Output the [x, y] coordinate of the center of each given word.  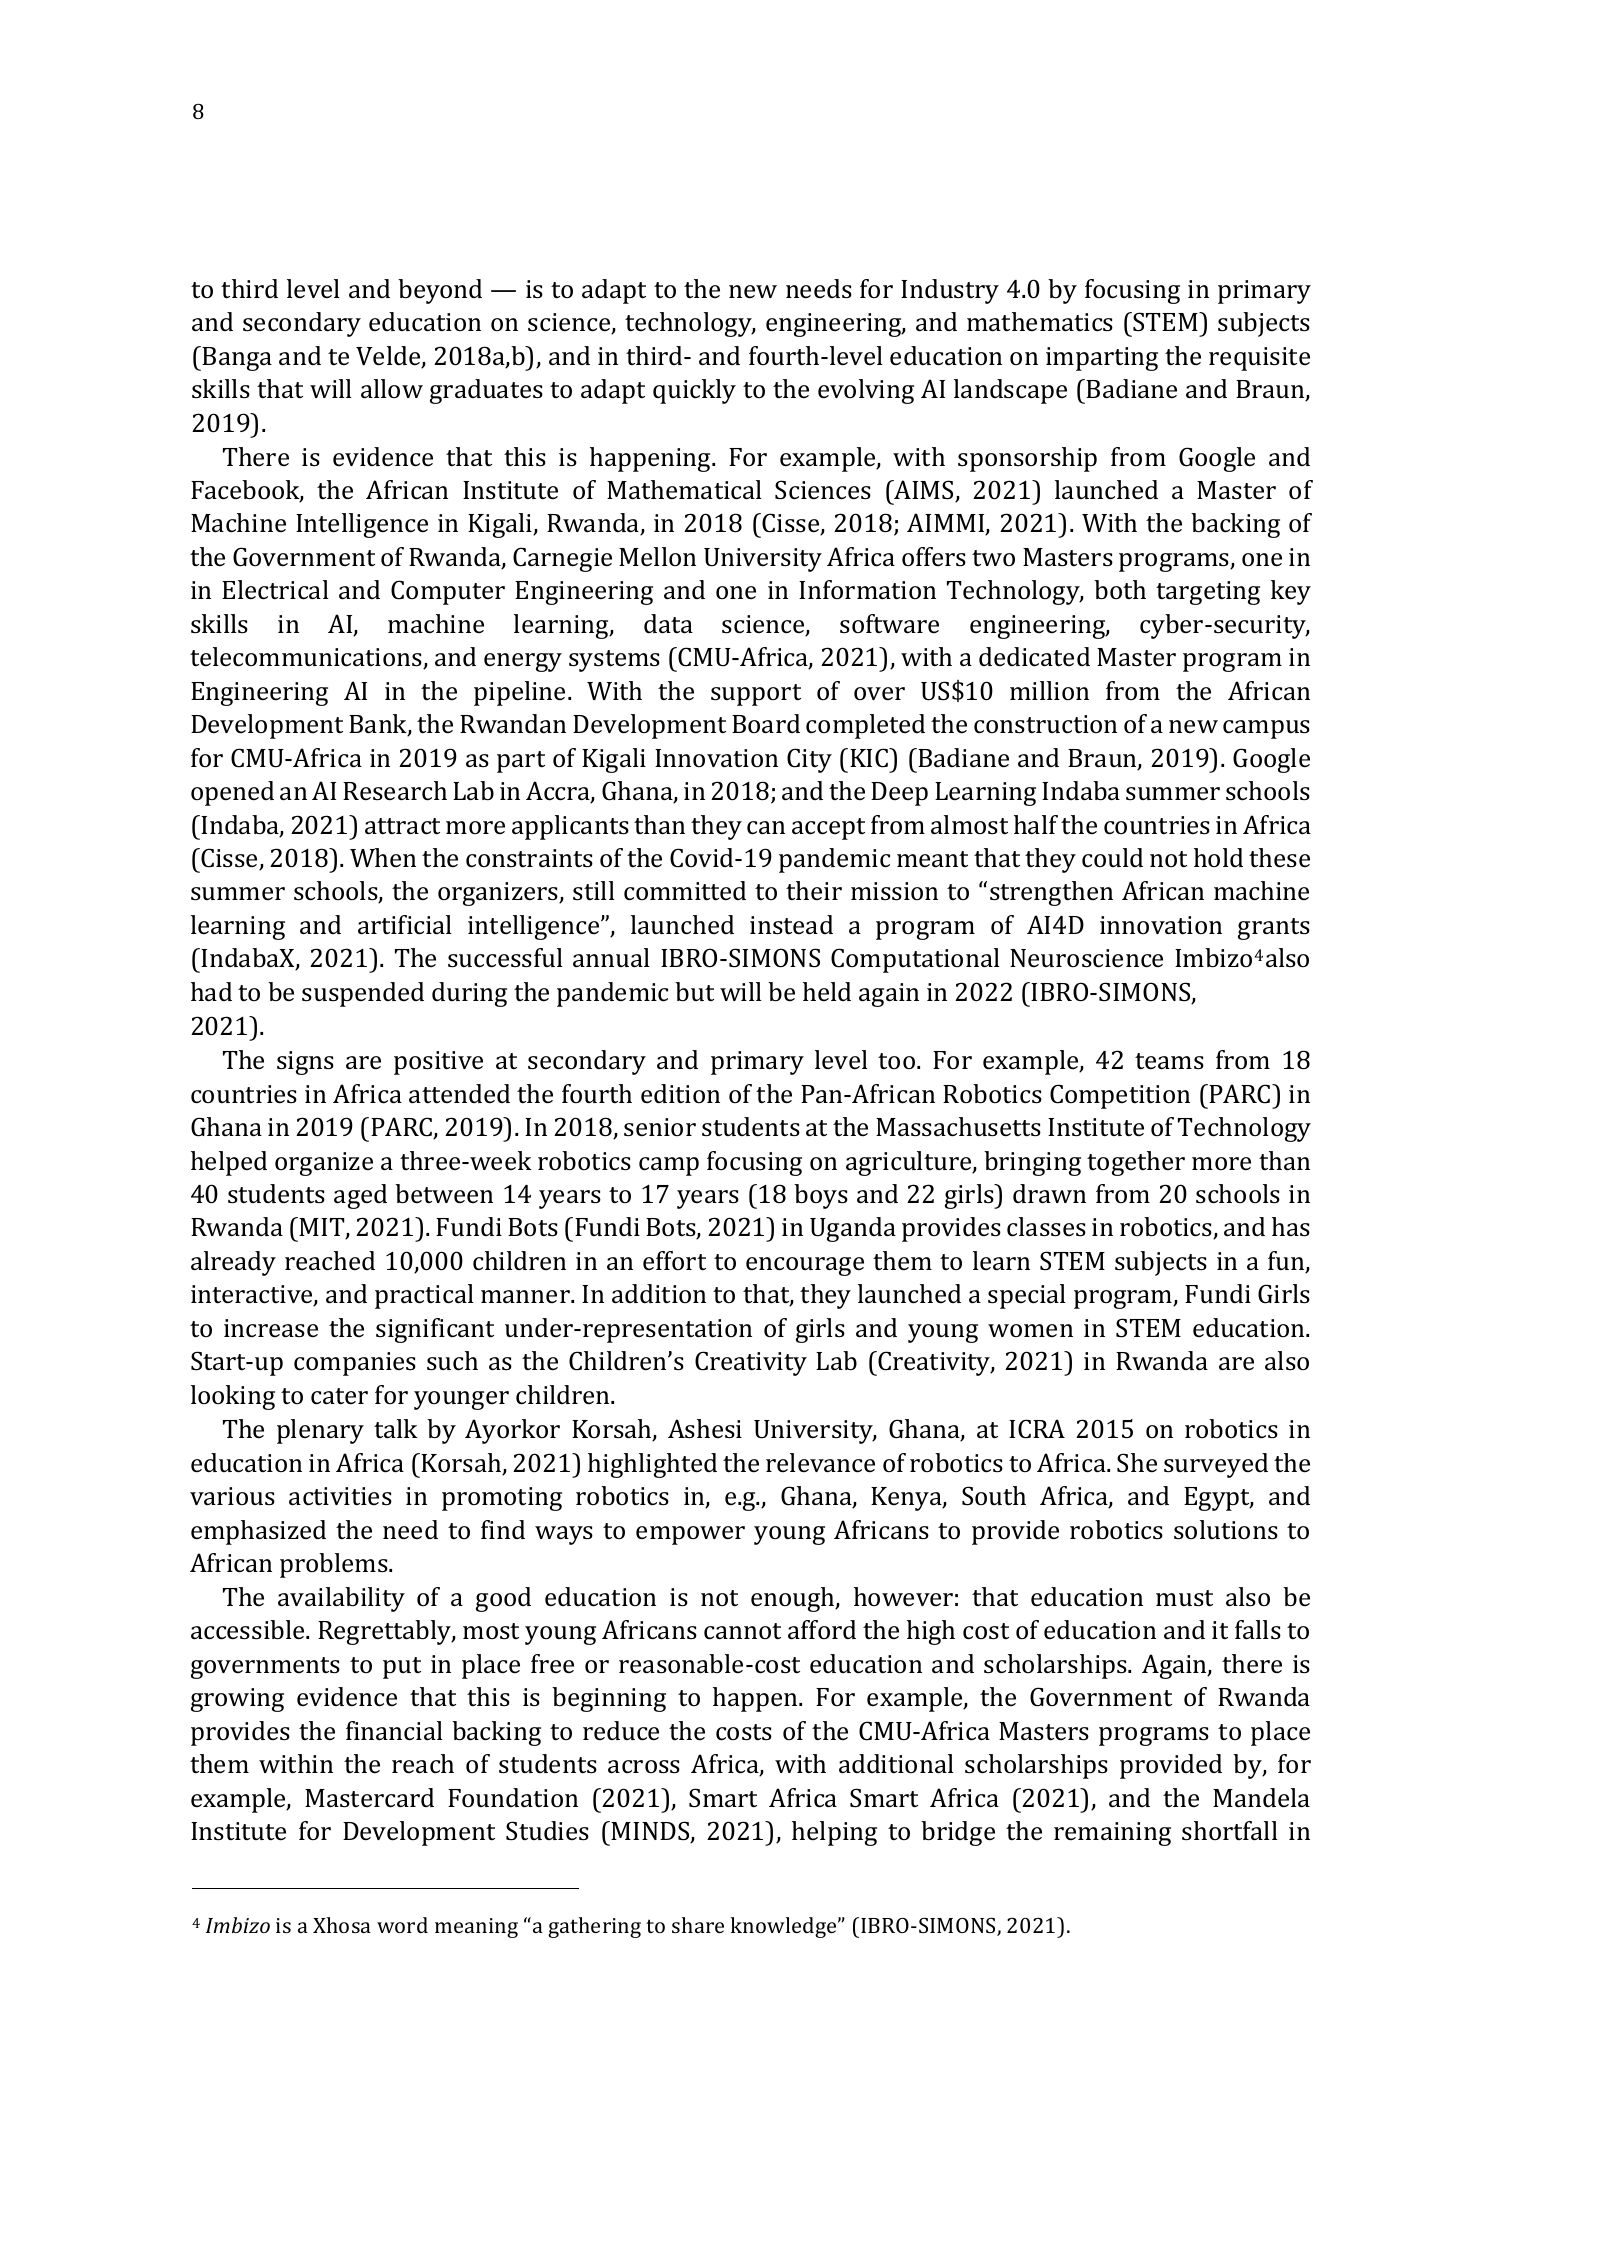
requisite [1259, 359]
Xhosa [342, 1925]
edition [680, 1093]
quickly [694, 391]
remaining [1112, 1834]
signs [305, 1063]
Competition [1120, 1096]
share [698, 1925]
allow [392, 389]
